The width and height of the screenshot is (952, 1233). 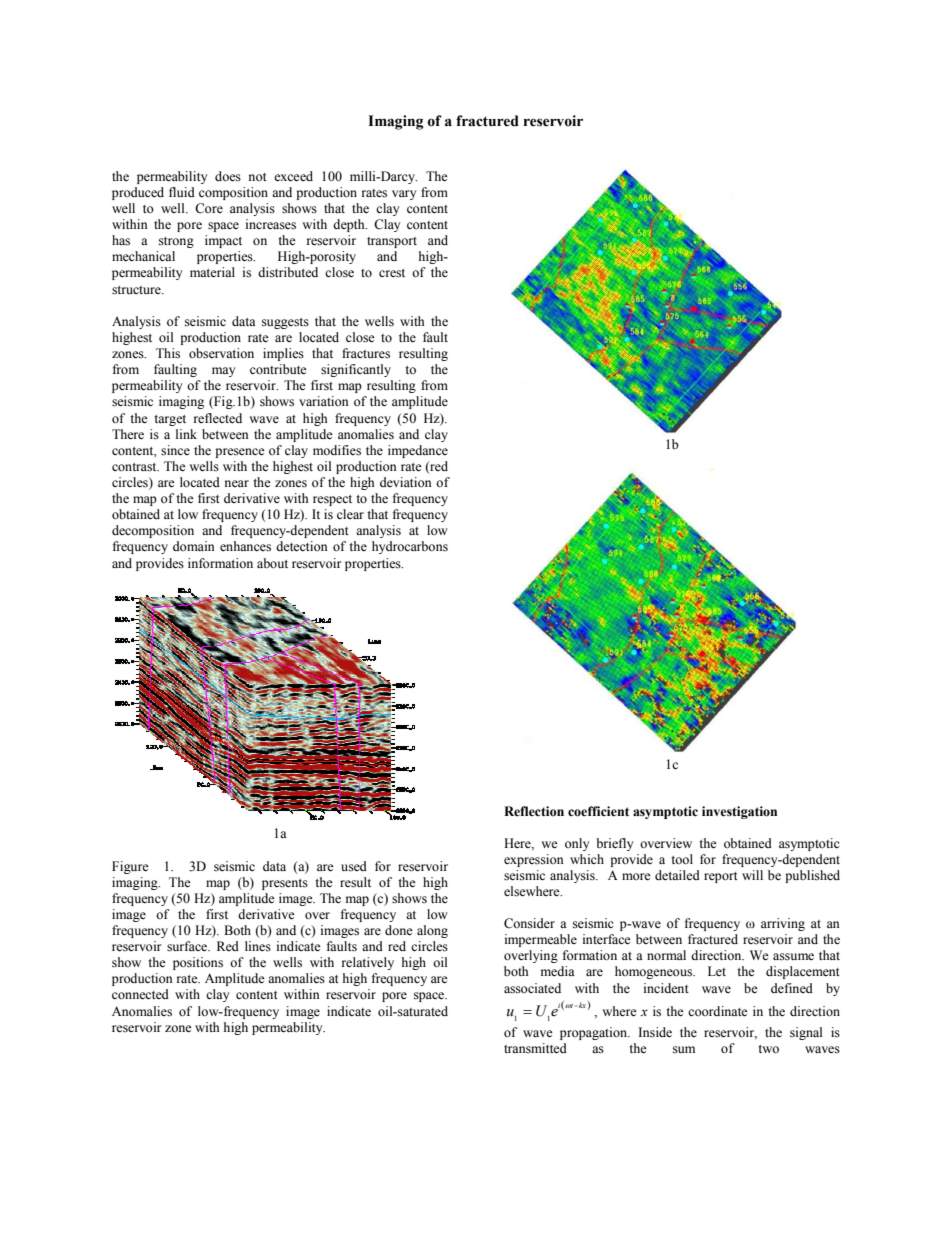 What do you see at coordinates (140, 994) in the screenshot?
I see `connected` at bounding box center [140, 994].
